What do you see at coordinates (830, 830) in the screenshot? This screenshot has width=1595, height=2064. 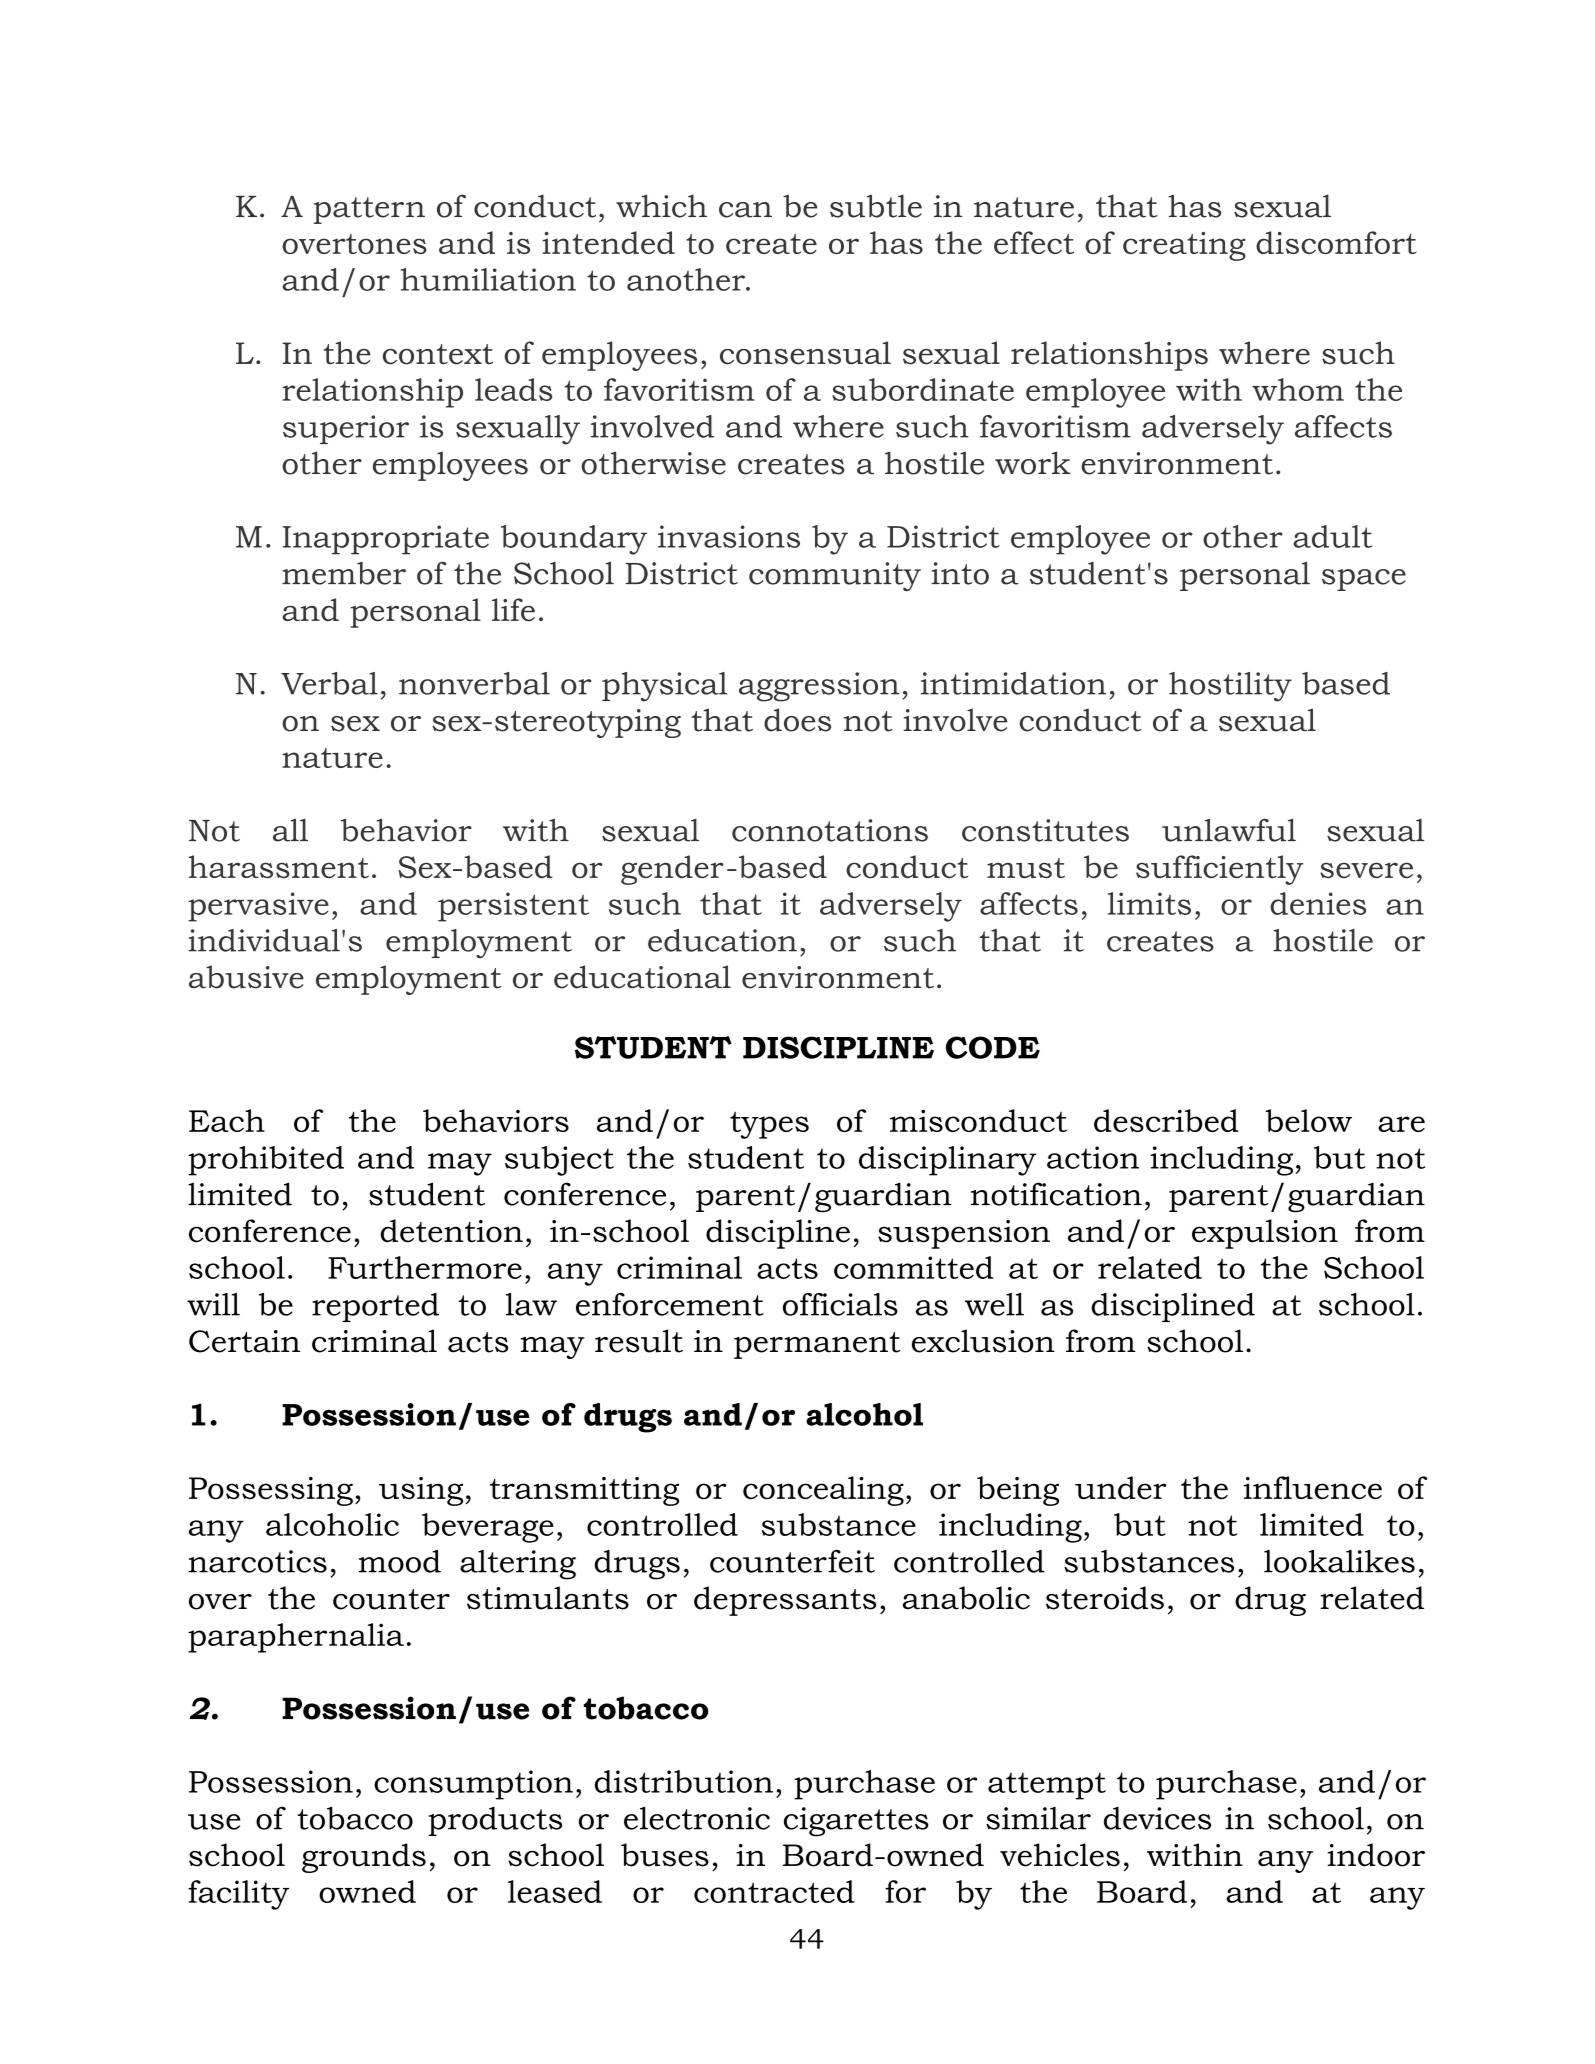 I see `connotations` at bounding box center [830, 830].
